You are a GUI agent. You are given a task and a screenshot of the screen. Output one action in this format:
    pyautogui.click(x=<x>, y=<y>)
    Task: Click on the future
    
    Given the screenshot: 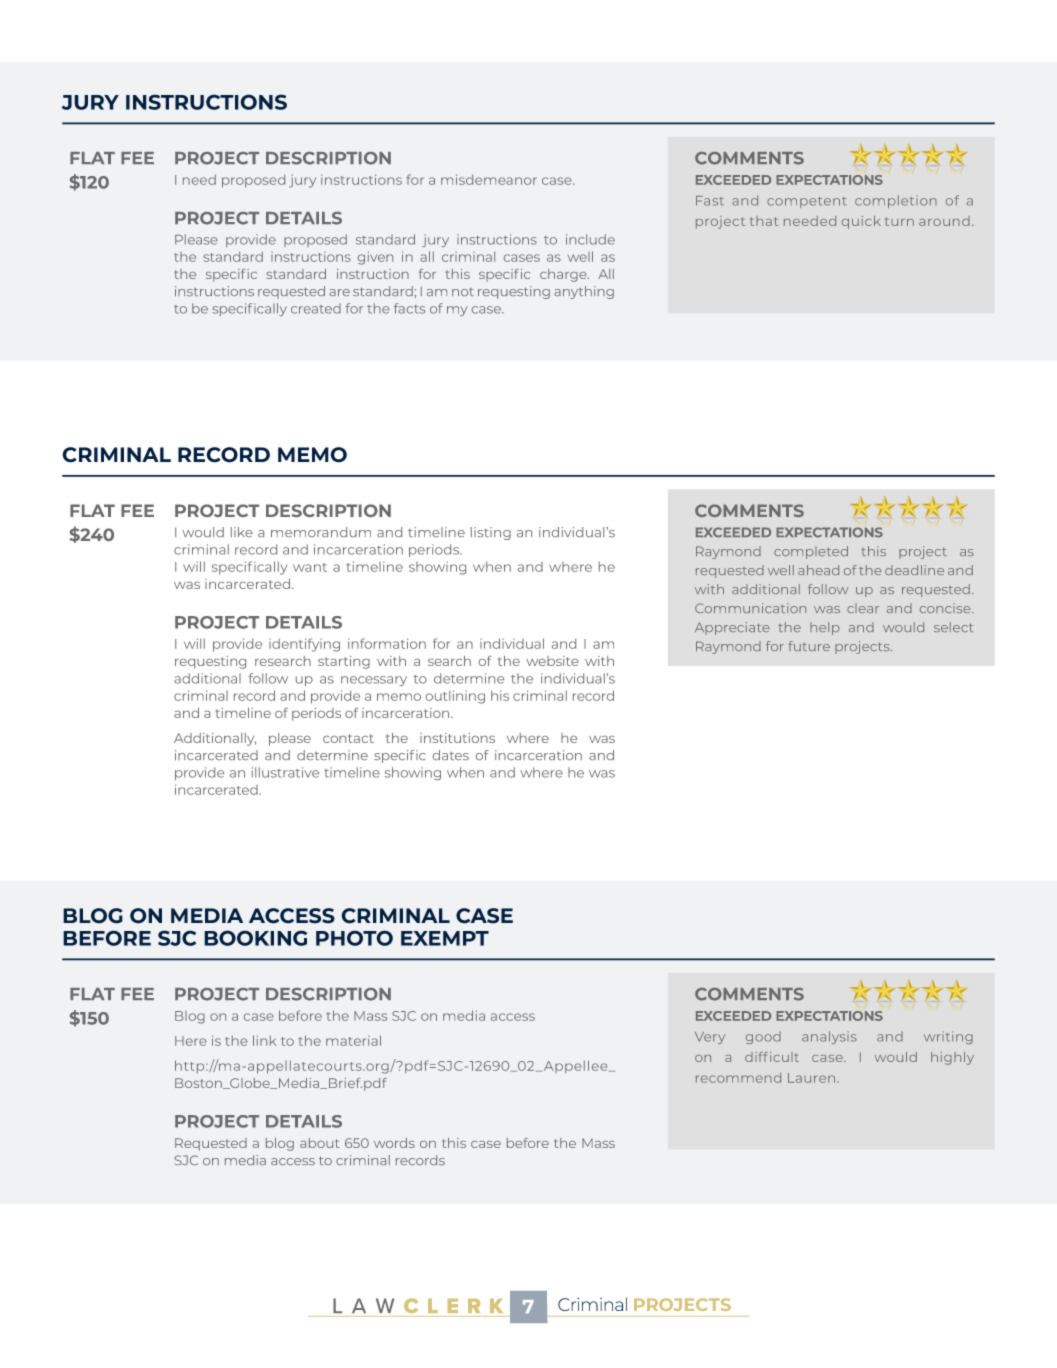 What is the action you would take?
    pyautogui.click(x=809, y=646)
